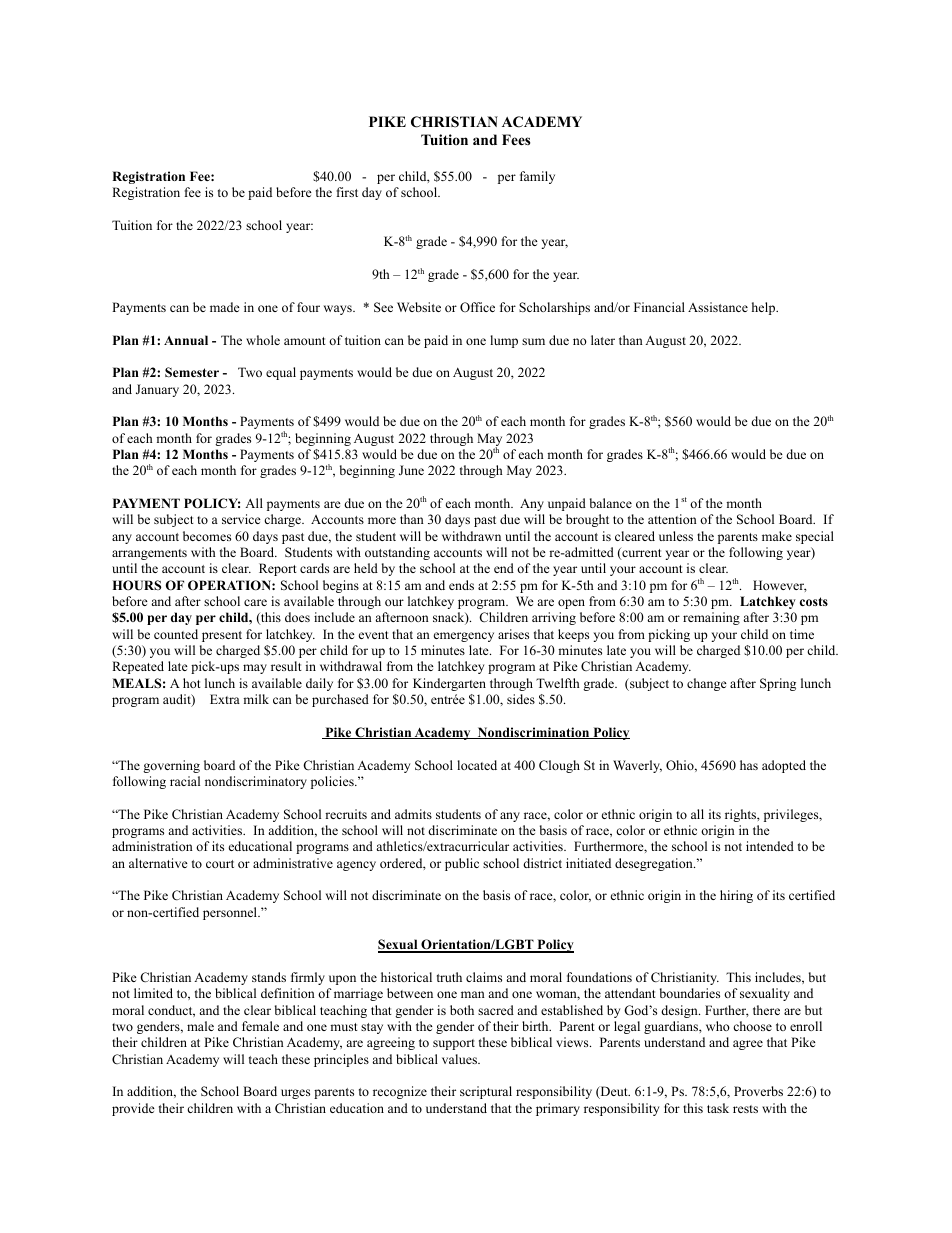 Image resolution: width=952 pixels, height=1233 pixels. What do you see at coordinates (718, 307) in the page?
I see `Assistance` at bounding box center [718, 307].
